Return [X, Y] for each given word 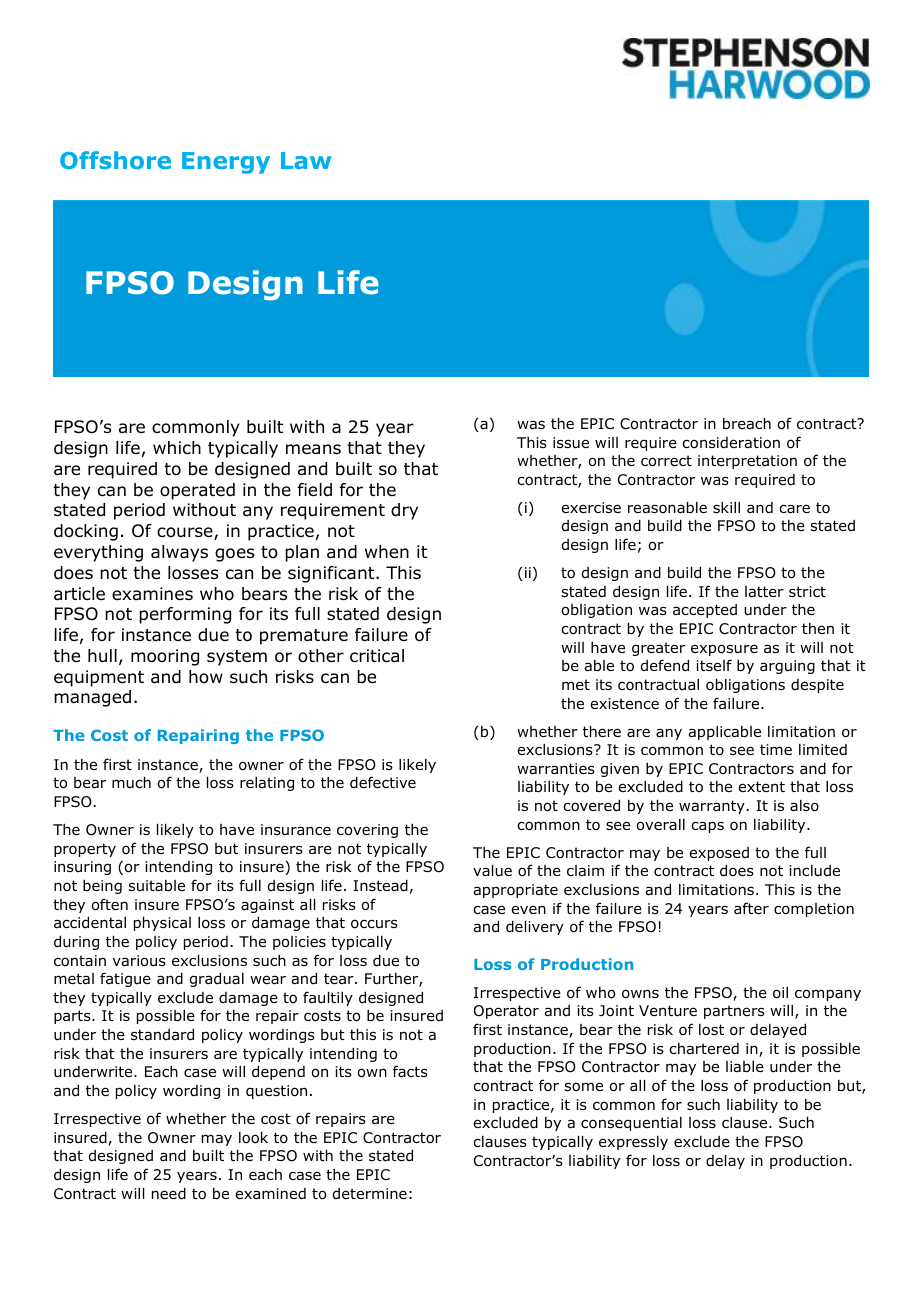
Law [306, 160]
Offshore [115, 160]
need [169, 1194]
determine [370, 1193]
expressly [633, 1143]
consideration [731, 443]
